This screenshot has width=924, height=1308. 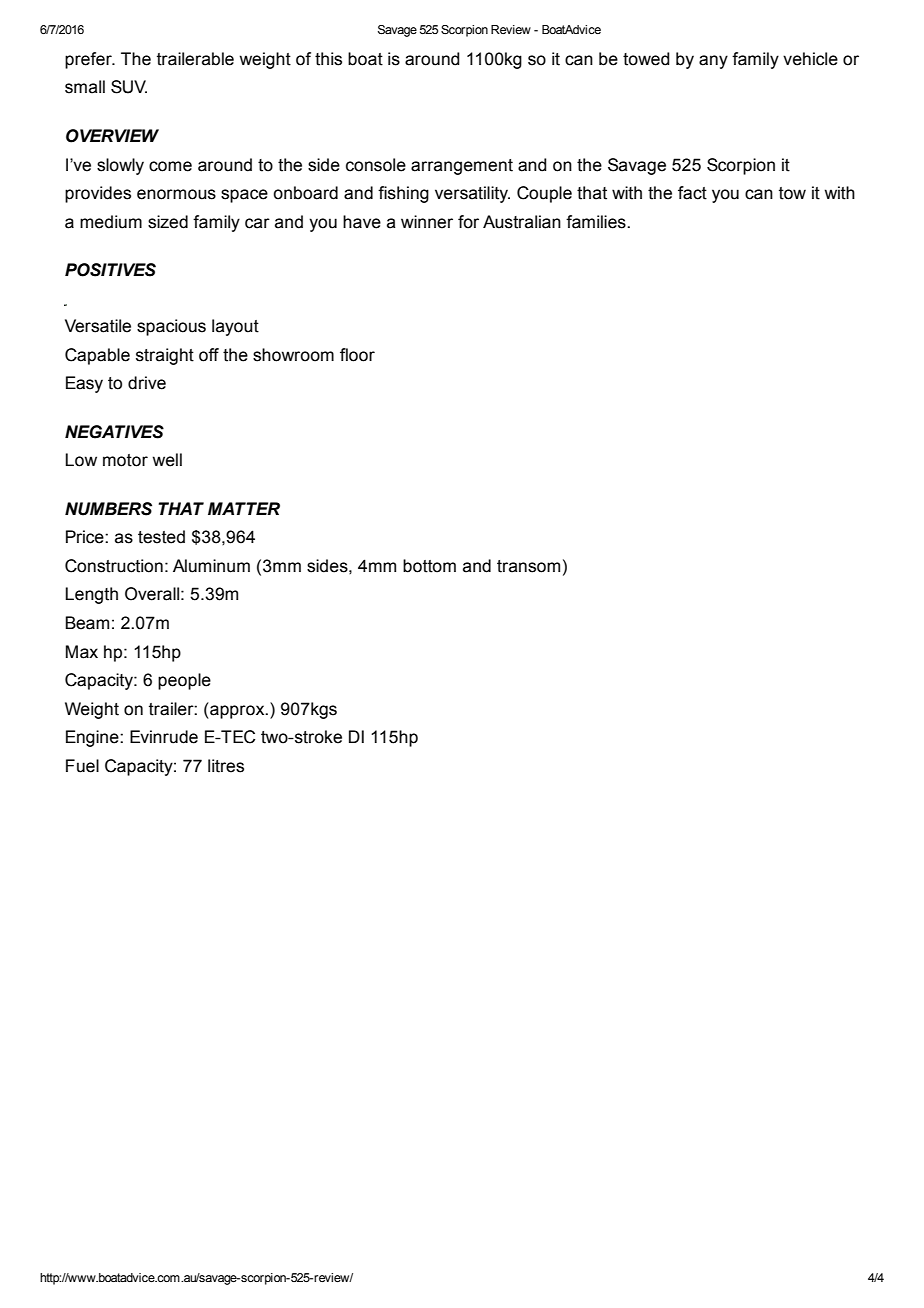 I want to click on floor, so click(x=357, y=355).
